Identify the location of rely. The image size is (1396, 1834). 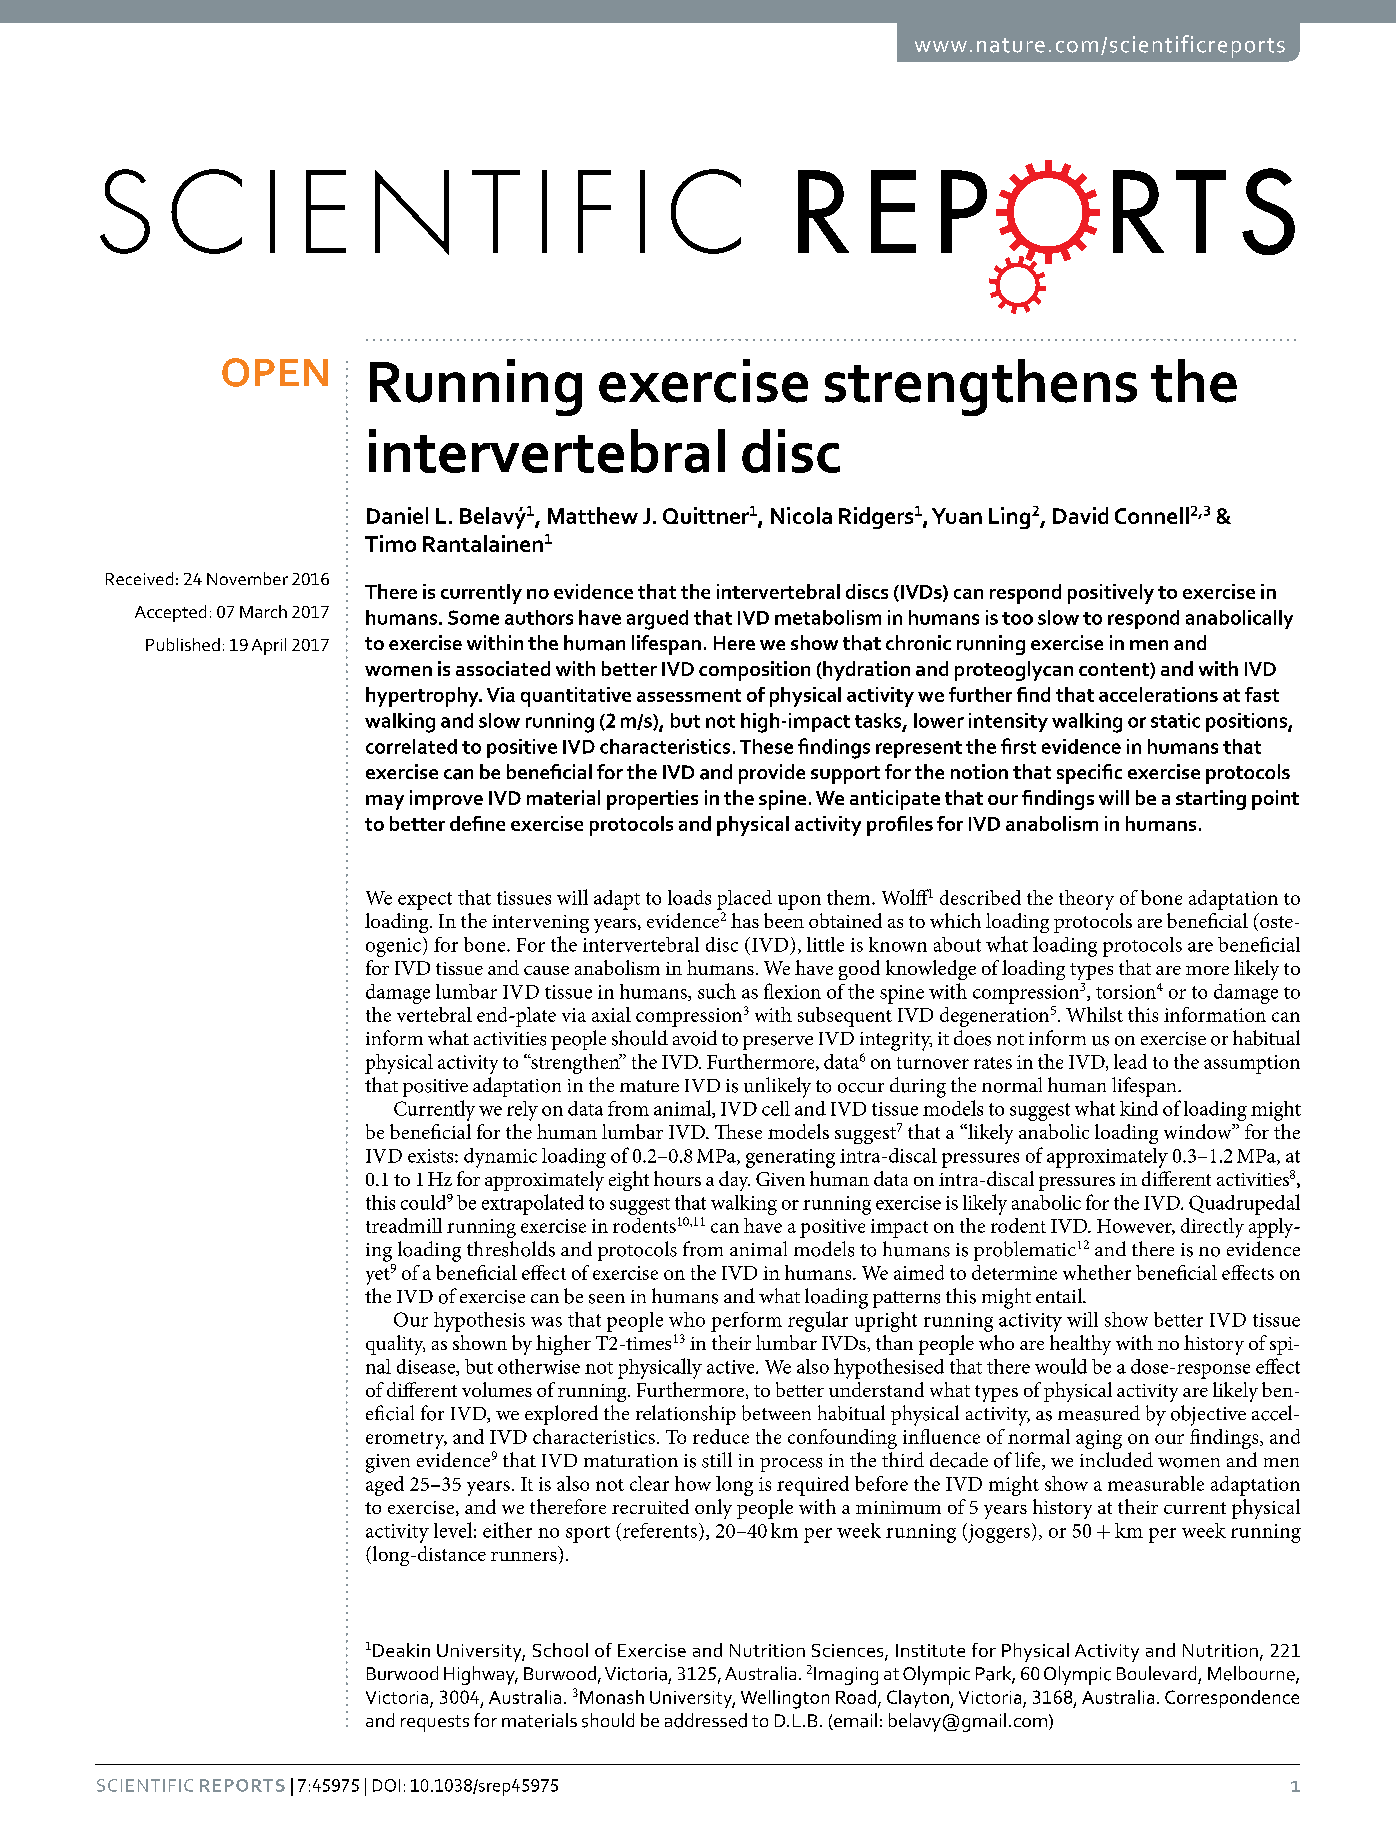
(522, 1111).
